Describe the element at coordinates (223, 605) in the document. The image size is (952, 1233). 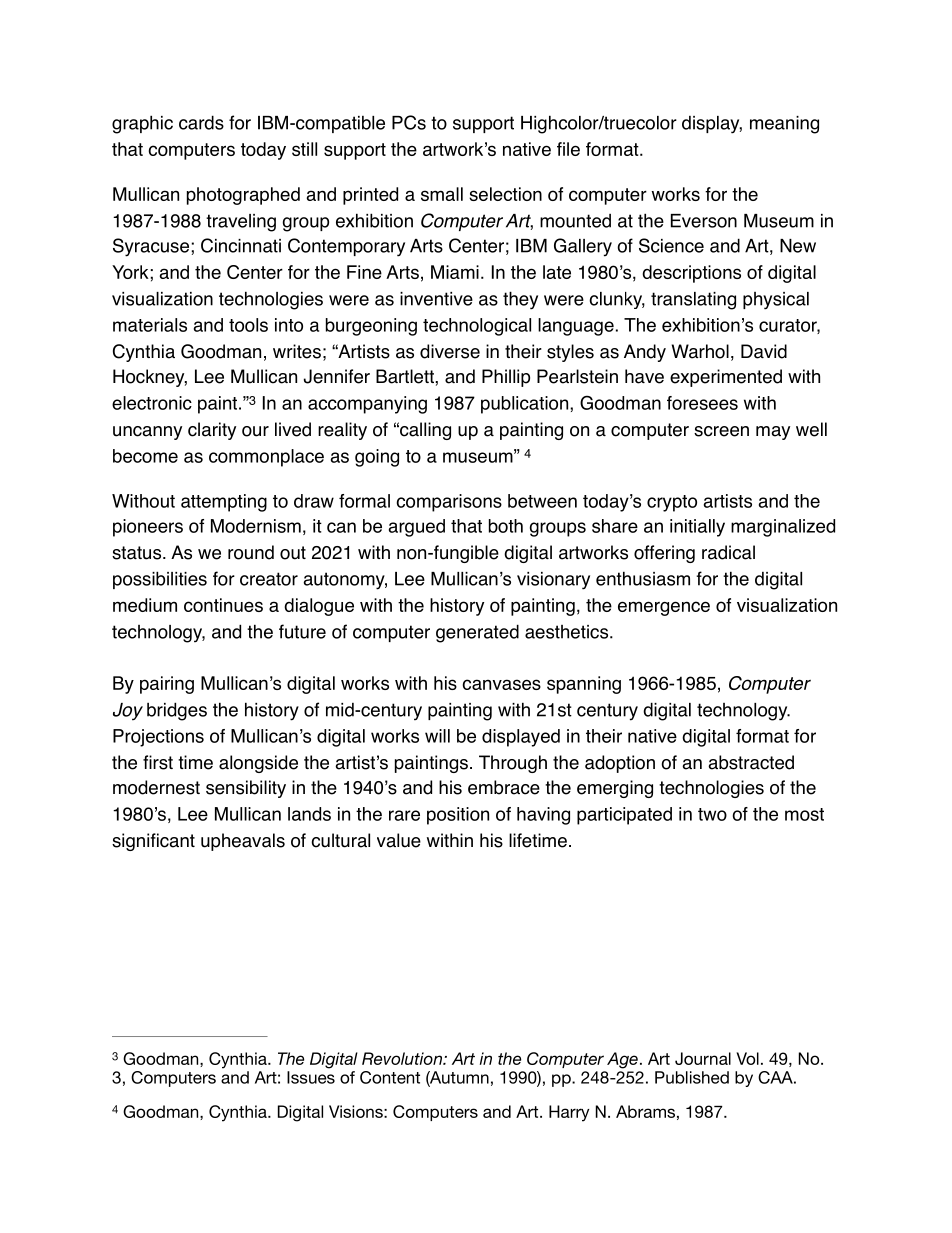
I see `continues` at that location.
